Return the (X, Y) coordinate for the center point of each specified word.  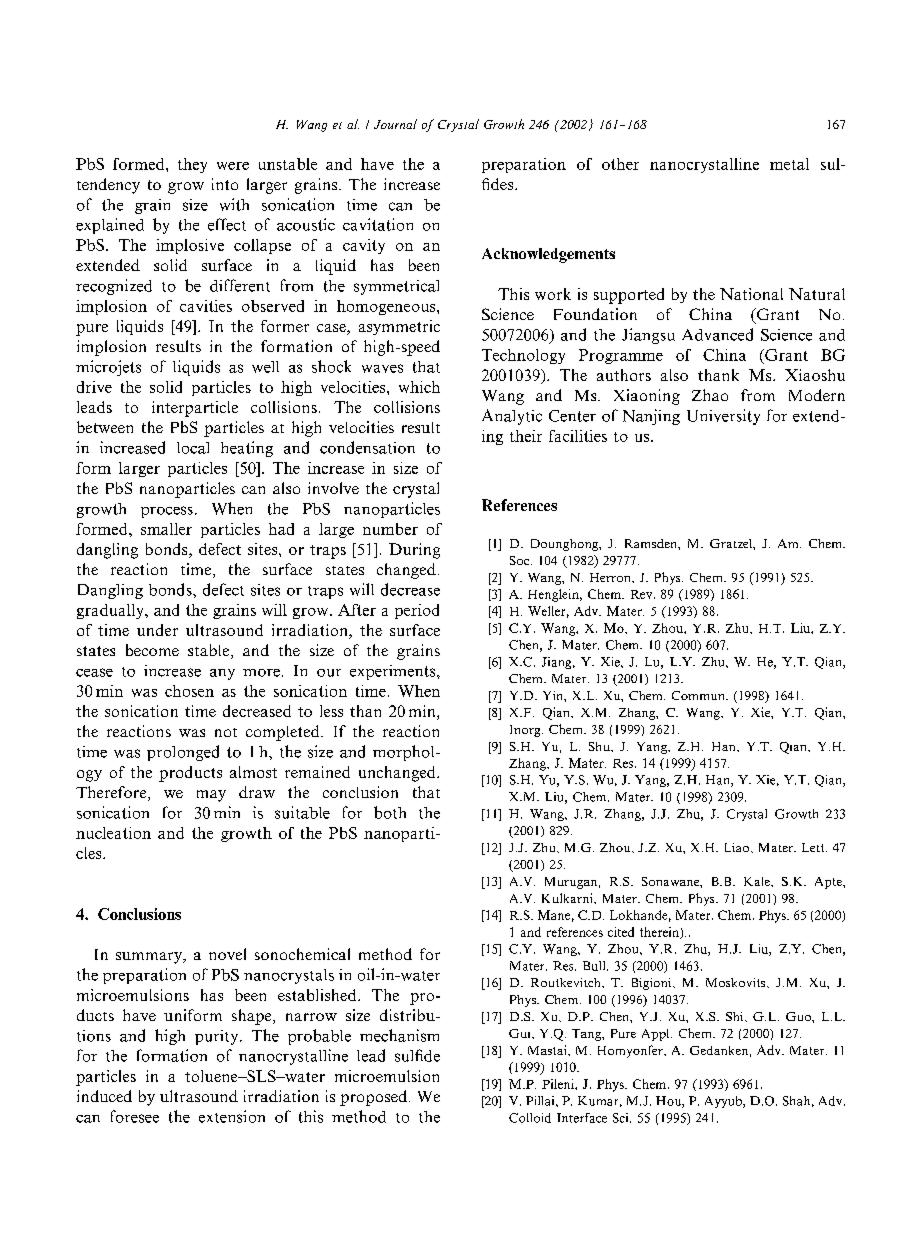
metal (789, 164)
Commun (699, 695)
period (417, 611)
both (390, 812)
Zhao (710, 395)
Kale (758, 881)
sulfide (417, 1055)
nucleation (113, 833)
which (419, 387)
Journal (395, 124)
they (192, 165)
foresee (135, 1116)
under (157, 630)
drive (94, 387)
